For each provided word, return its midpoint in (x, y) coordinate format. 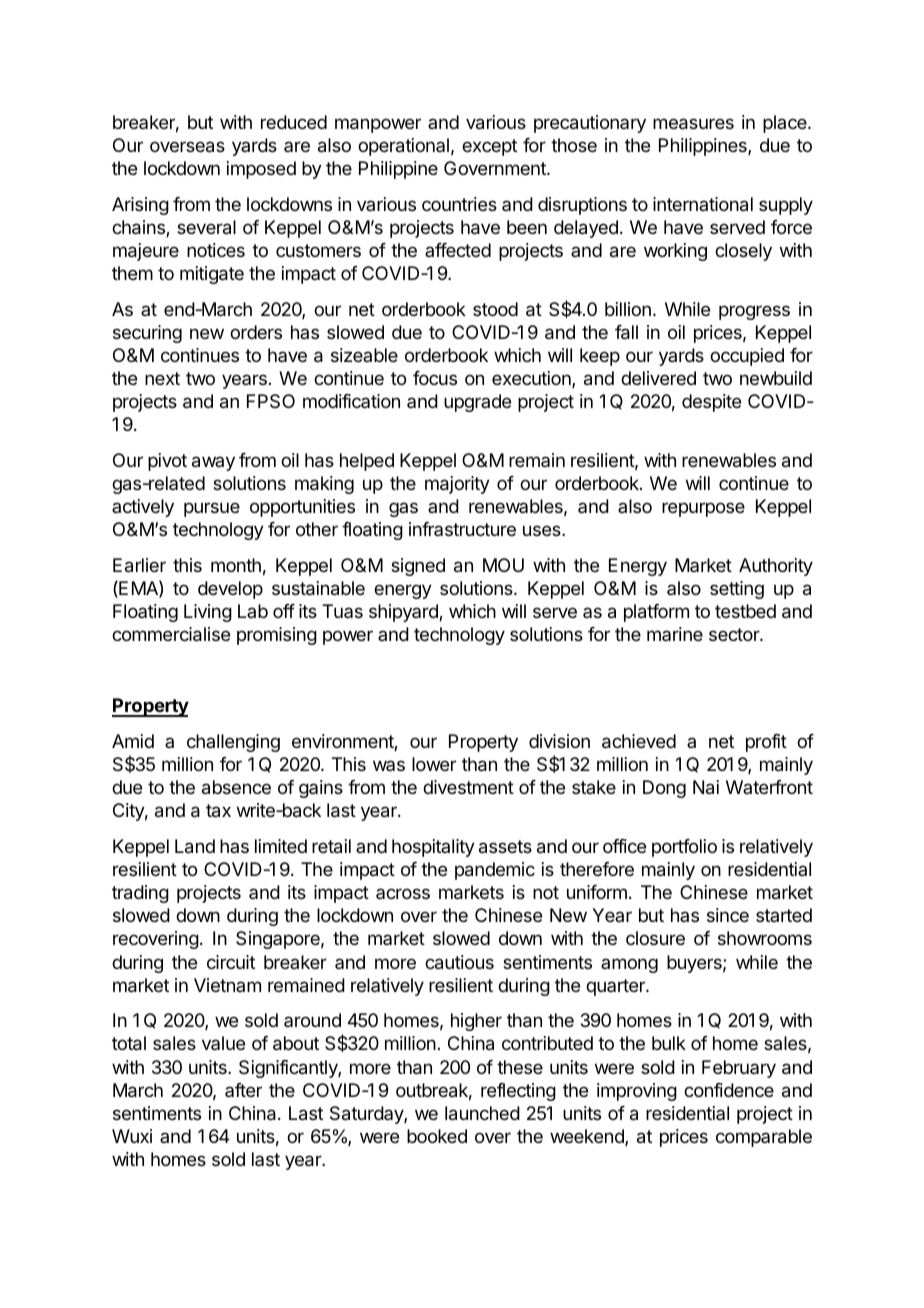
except (489, 147)
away (213, 463)
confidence (729, 1090)
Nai (706, 787)
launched (482, 1113)
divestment (468, 787)
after (243, 1090)
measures (693, 124)
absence (236, 787)
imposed (261, 170)
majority (457, 485)
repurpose (703, 509)
